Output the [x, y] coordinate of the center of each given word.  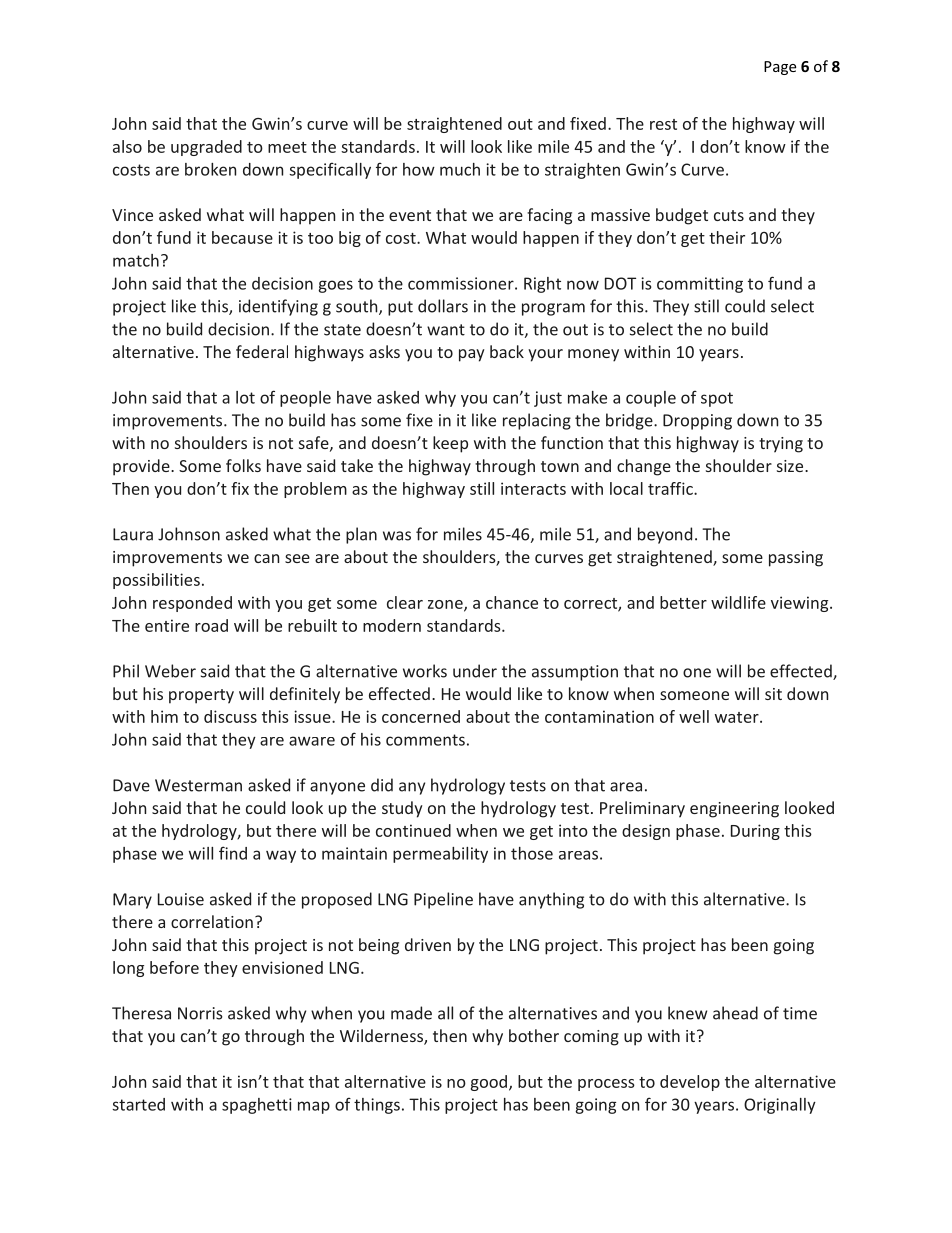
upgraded [206, 148]
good [489, 1083]
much [460, 169]
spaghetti [257, 1106]
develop [690, 1083]
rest [663, 124]
